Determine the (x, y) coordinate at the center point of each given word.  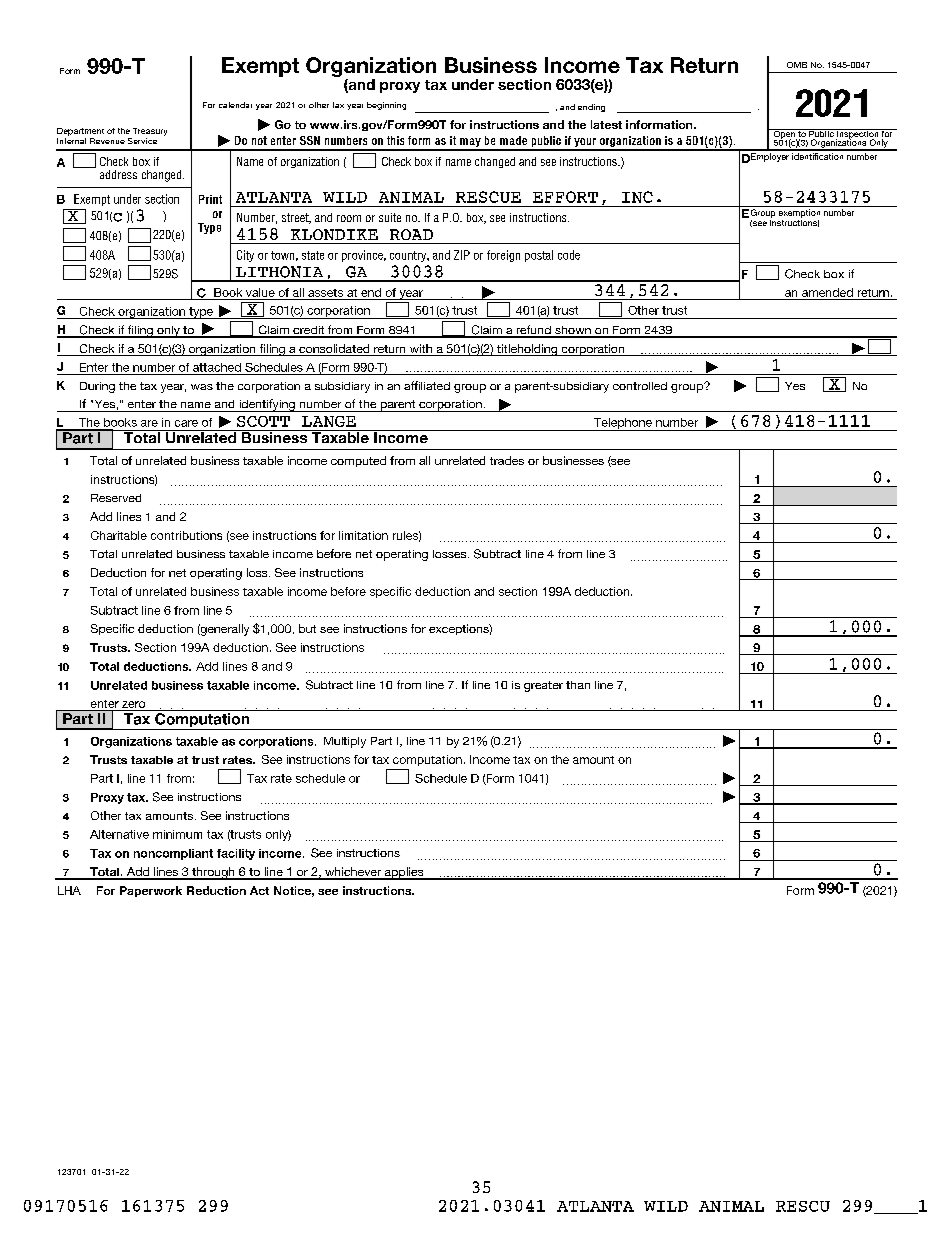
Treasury (150, 132)
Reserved (116, 498)
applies (404, 873)
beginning (386, 106)
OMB (797, 65)
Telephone (623, 424)
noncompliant (173, 854)
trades (507, 460)
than (578, 685)
